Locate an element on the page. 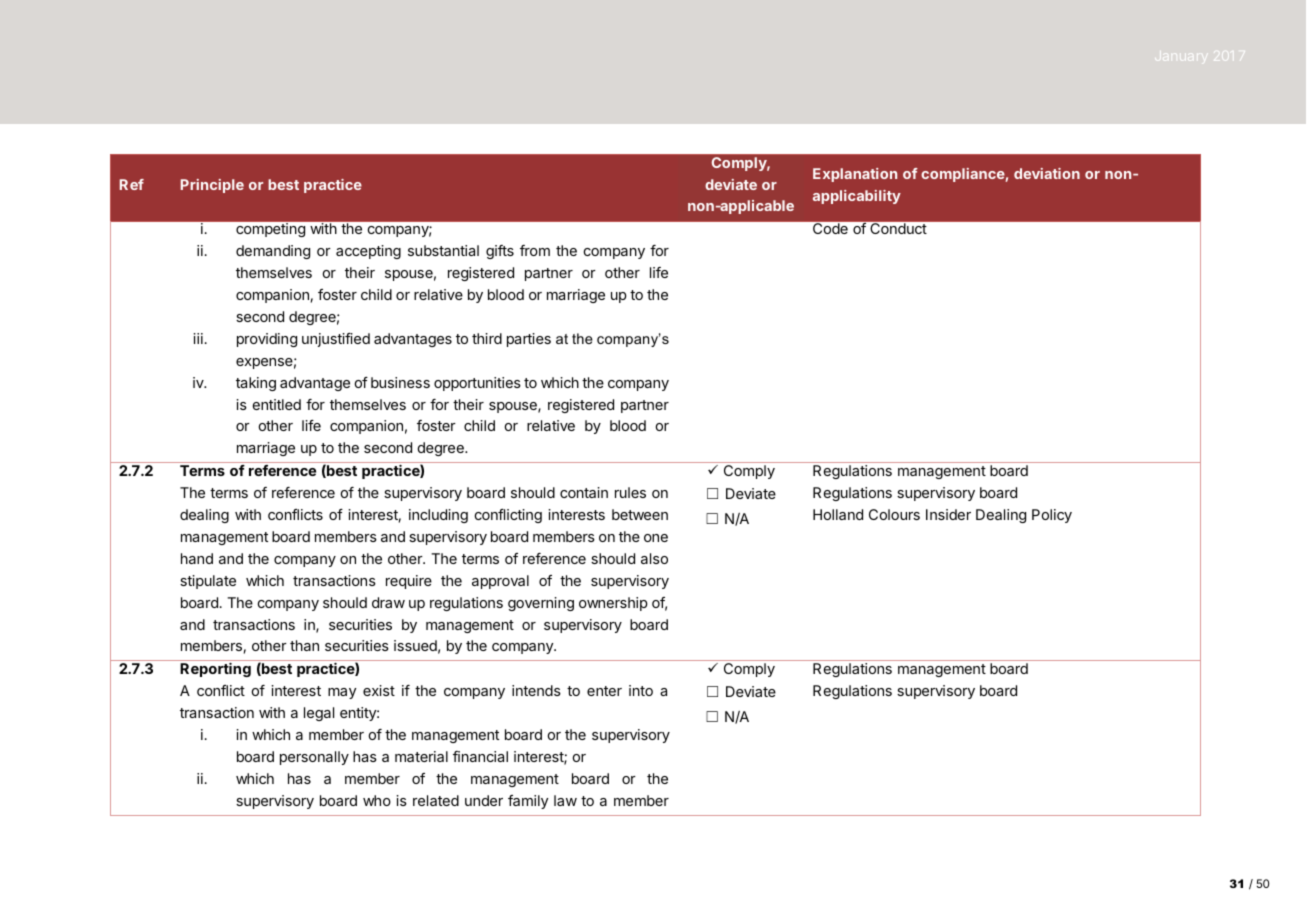 This page has width=1308, height=924. law is located at coordinates (565, 800).
